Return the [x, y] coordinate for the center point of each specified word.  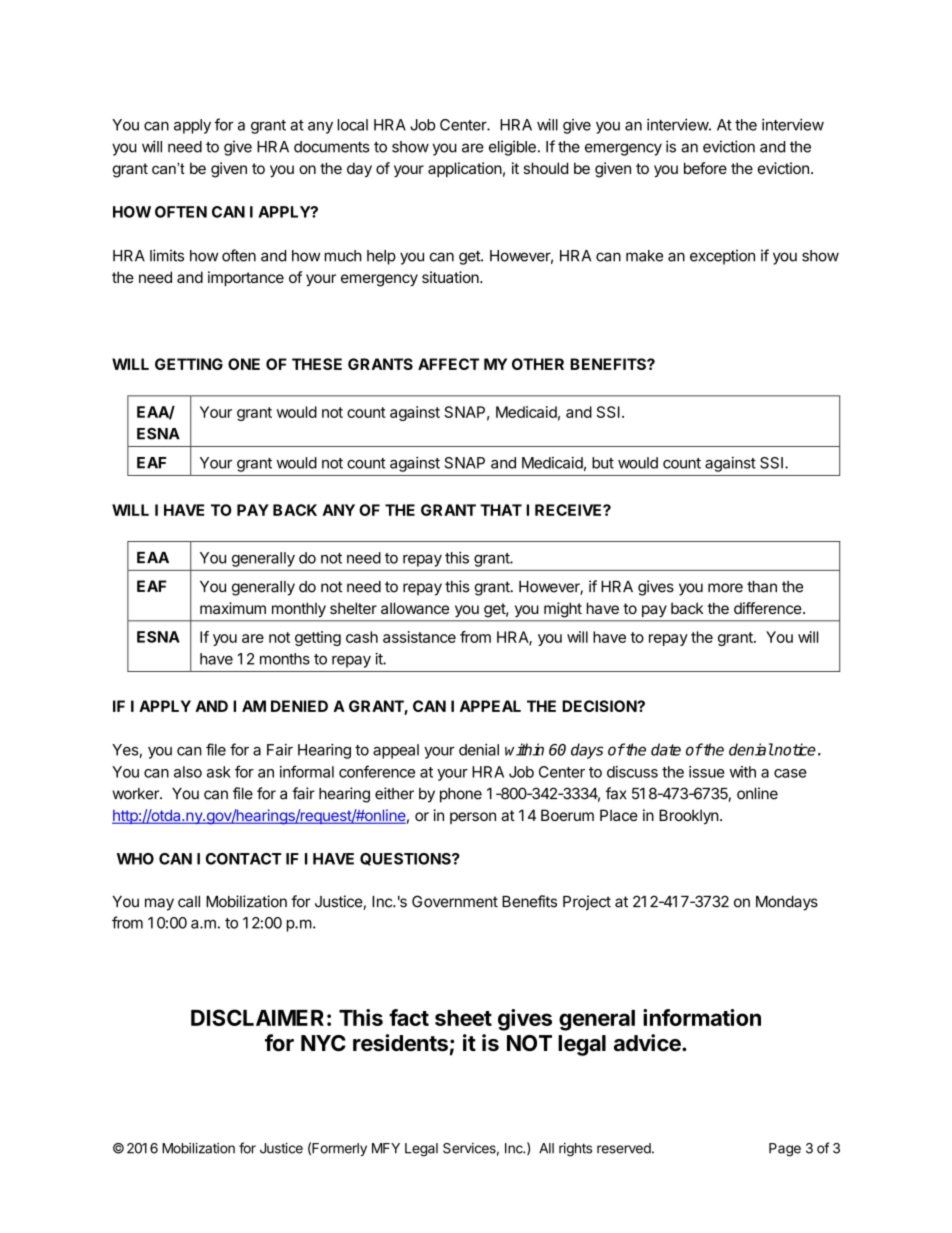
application [465, 169]
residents [400, 1043]
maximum [233, 608]
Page [785, 1150]
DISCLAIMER [257, 1017]
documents [332, 147]
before [705, 168]
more [725, 588]
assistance [419, 637]
